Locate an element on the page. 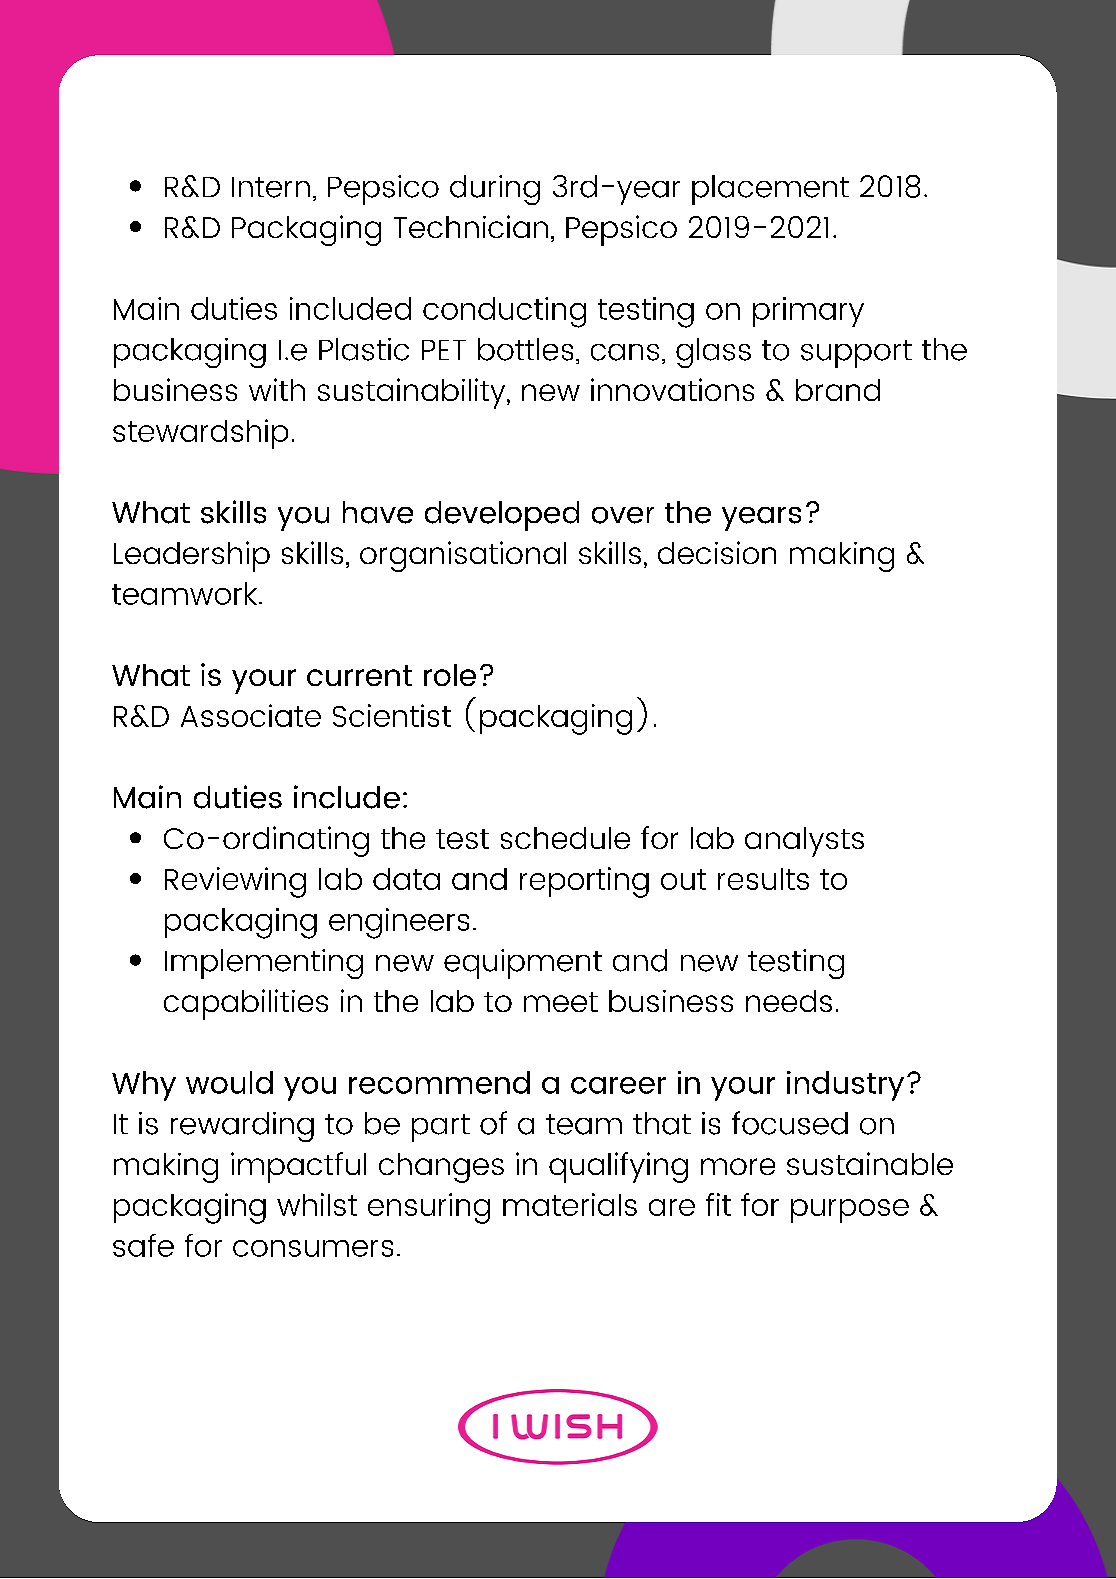 The height and width of the document is (1579, 1116). Associate is located at coordinates (251, 715).
